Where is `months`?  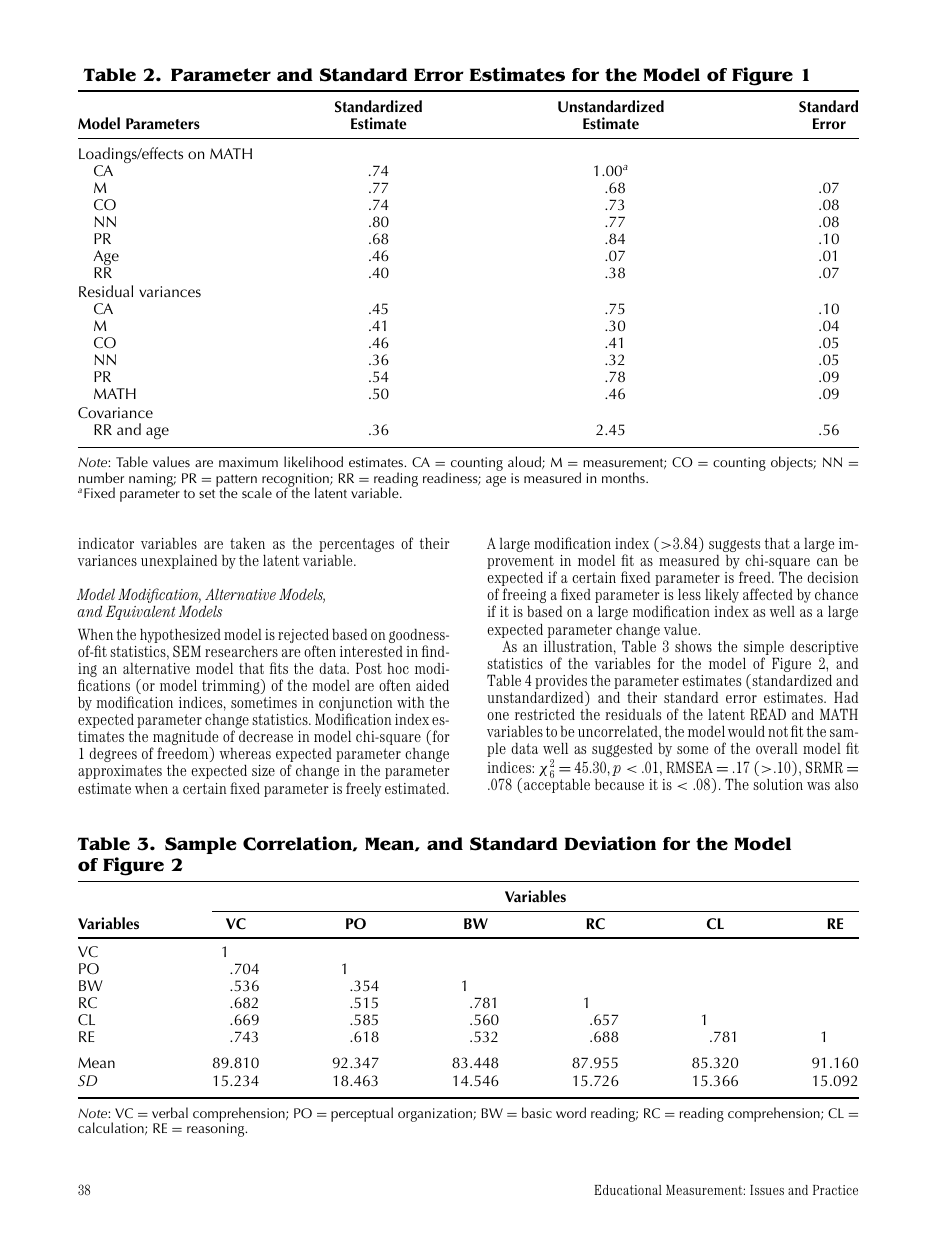
months is located at coordinates (624, 477).
